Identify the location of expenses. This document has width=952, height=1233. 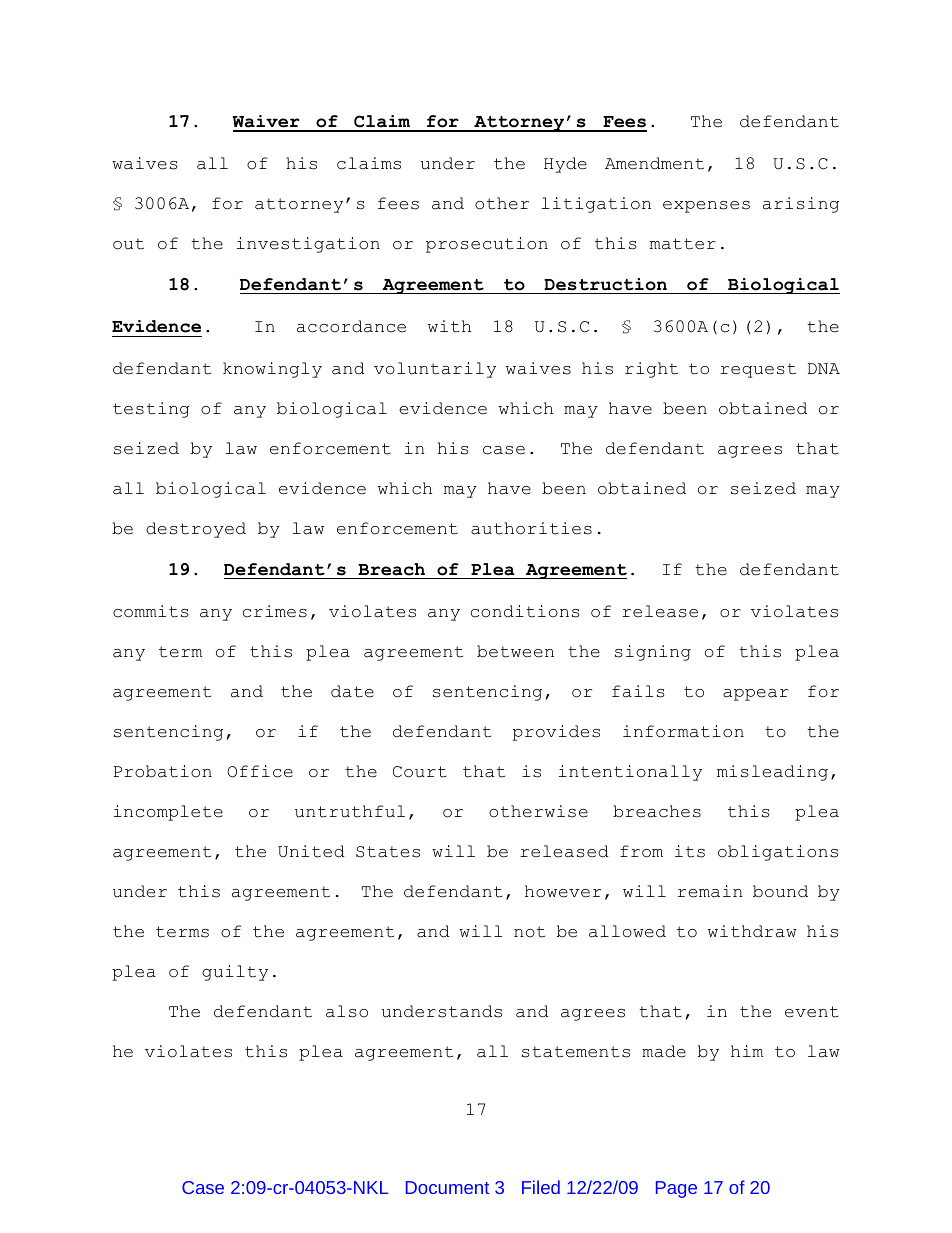
(706, 207).
